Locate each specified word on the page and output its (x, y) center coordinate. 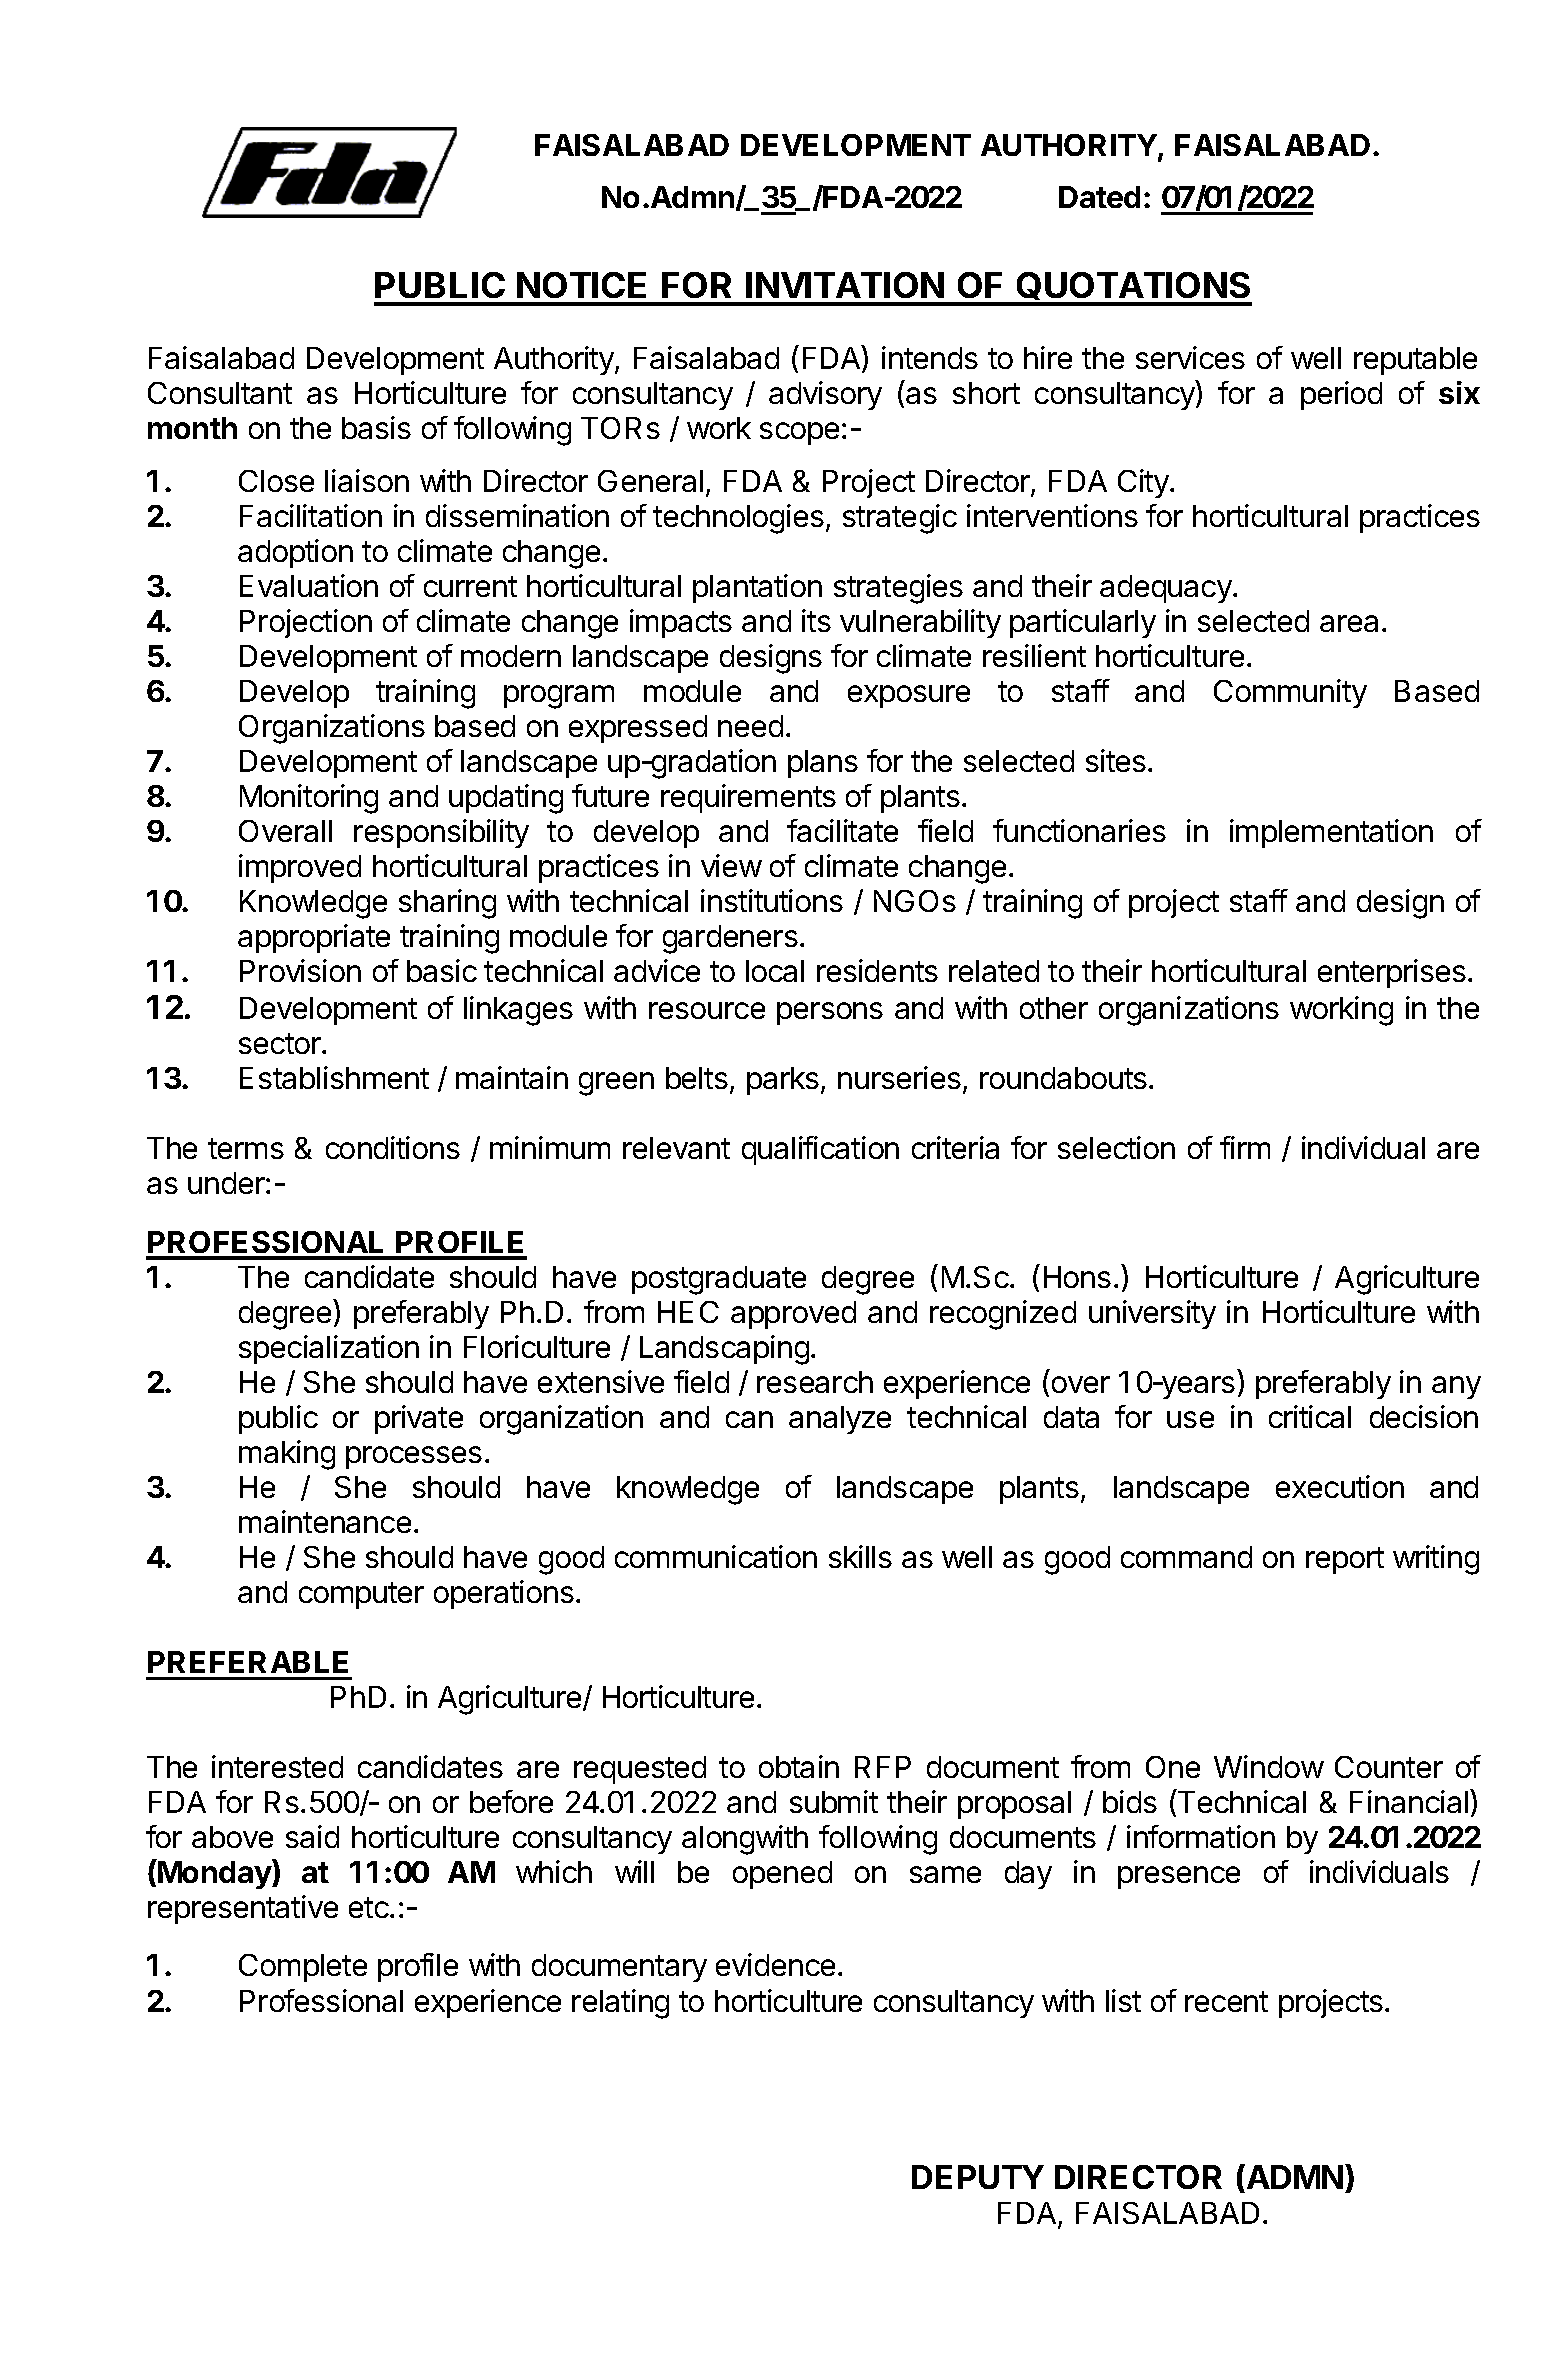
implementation (1331, 833)
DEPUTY (978, 2177)
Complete (303, 1968)
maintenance (325, 1521)
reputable (1415, 361)
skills (860, 1556)
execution (1340, 1486)
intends (930, 357)
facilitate (842, 830)
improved (300, 868)
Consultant (220, 393)
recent (1226, 2001)
